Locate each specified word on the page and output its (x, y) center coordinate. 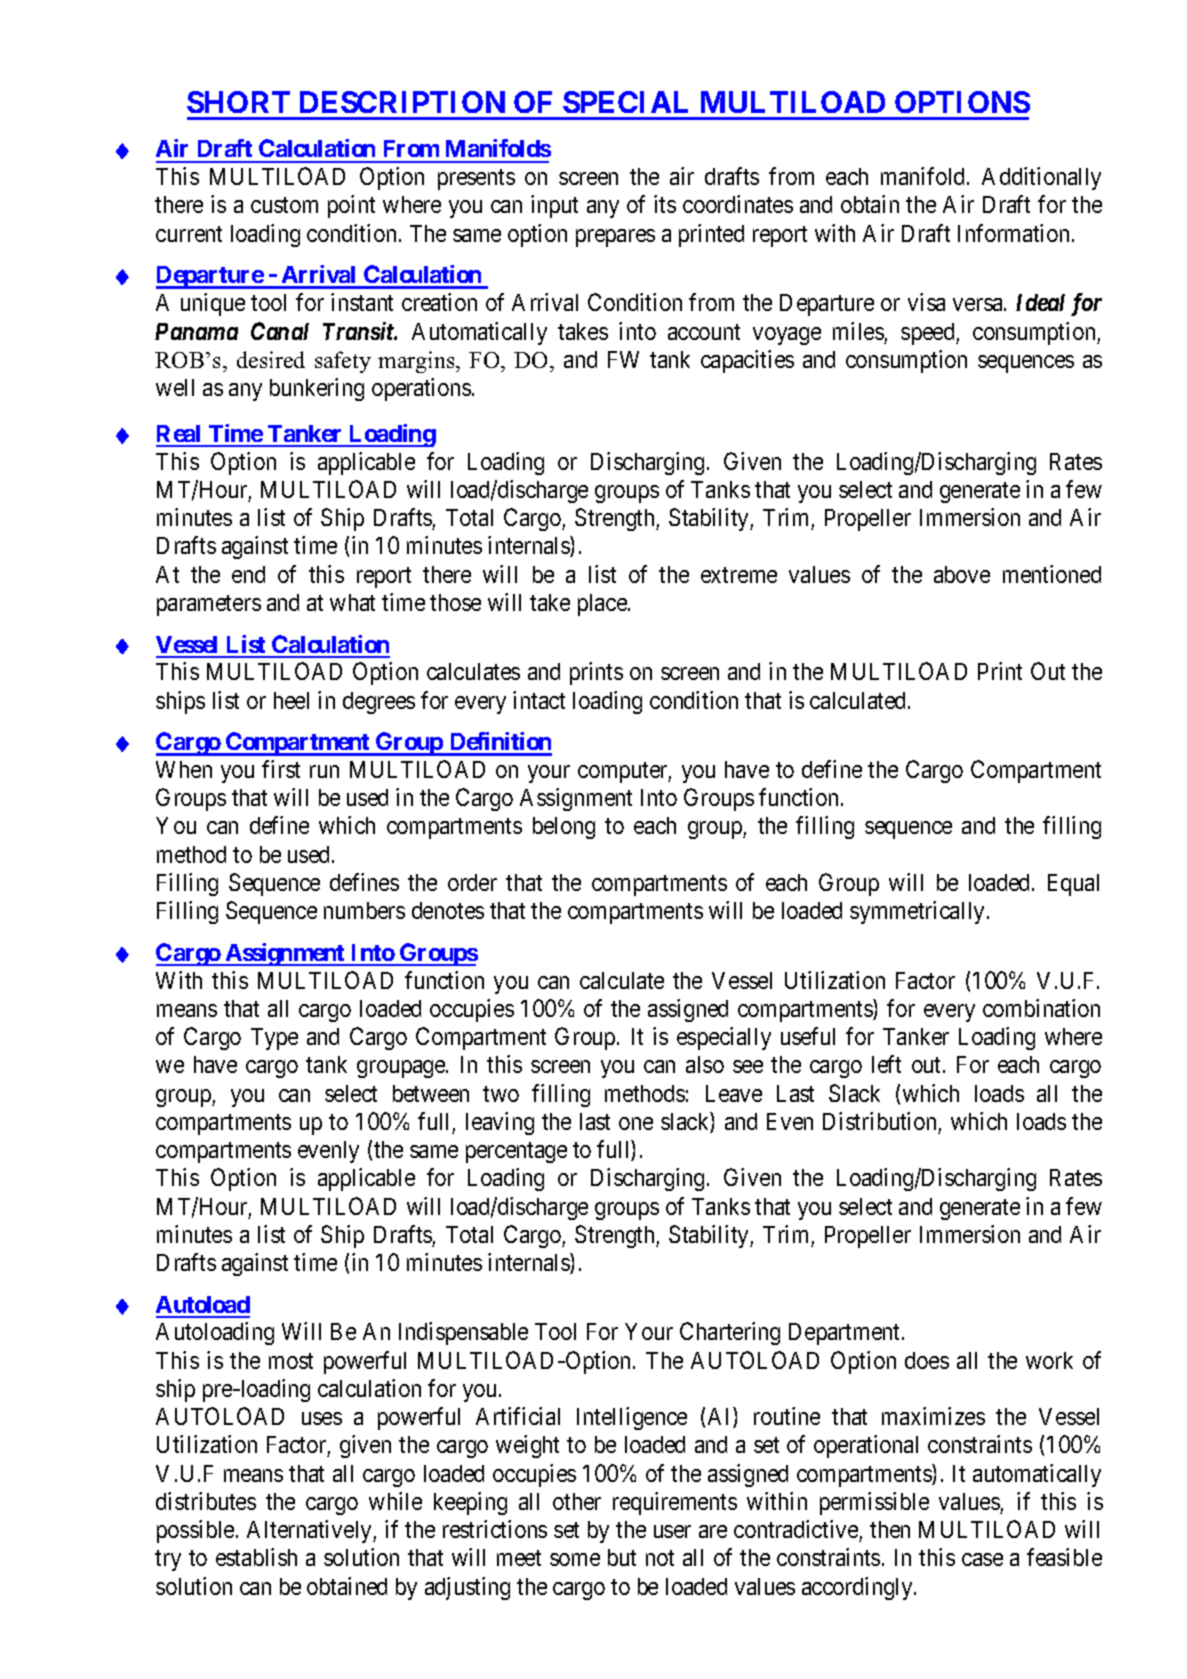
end (248, 574)
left (886, 1064)
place (603, 605)
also (705, 1064)
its (665, 204)
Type (274, 1039)
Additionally (1041, 178)
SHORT (238, 102)
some (575, 1559)
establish (256, 1557)
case (982, 1559)
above (962, 574)
